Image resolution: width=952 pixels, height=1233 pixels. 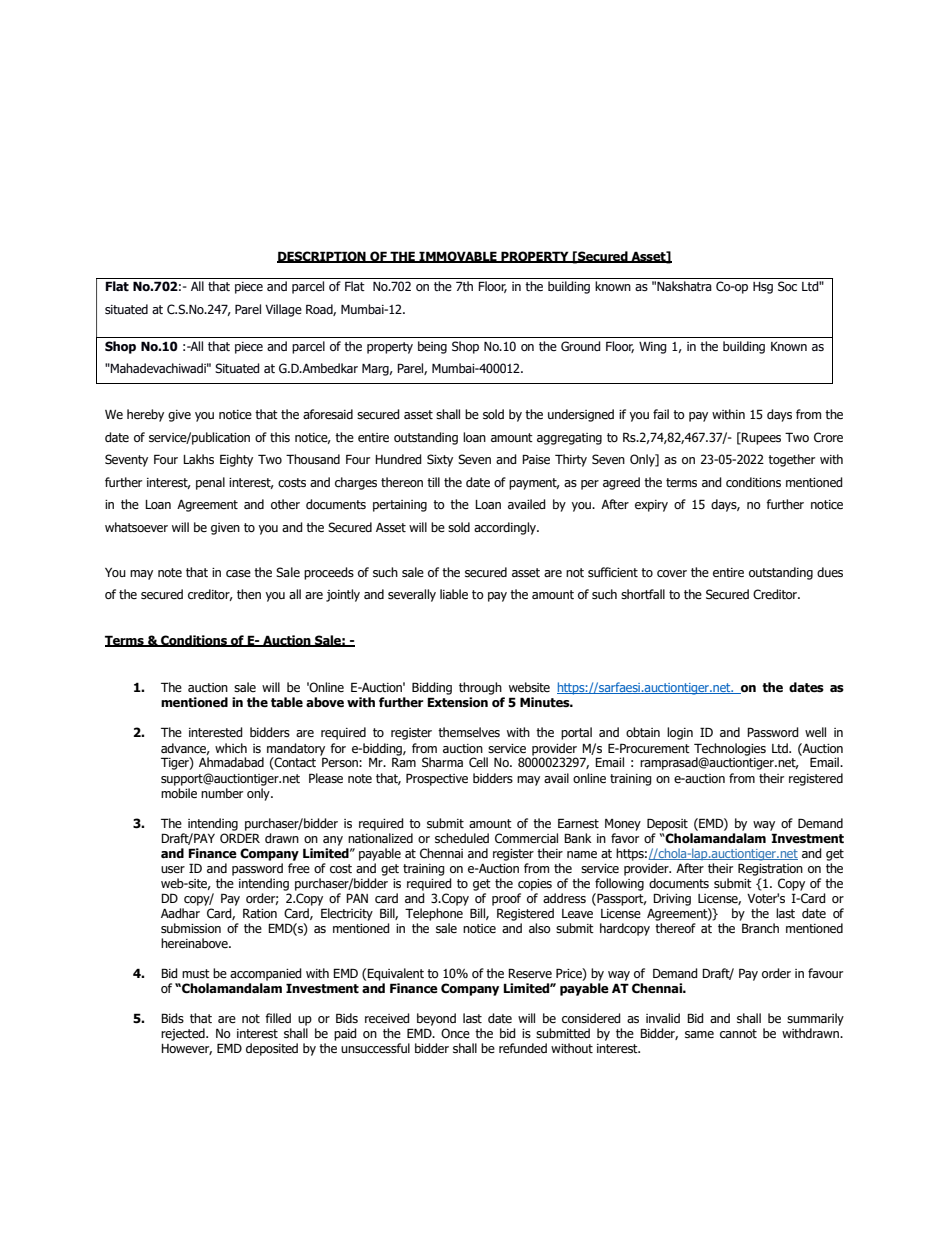 I want to click on Hsg, so click(x=763, y=288).
